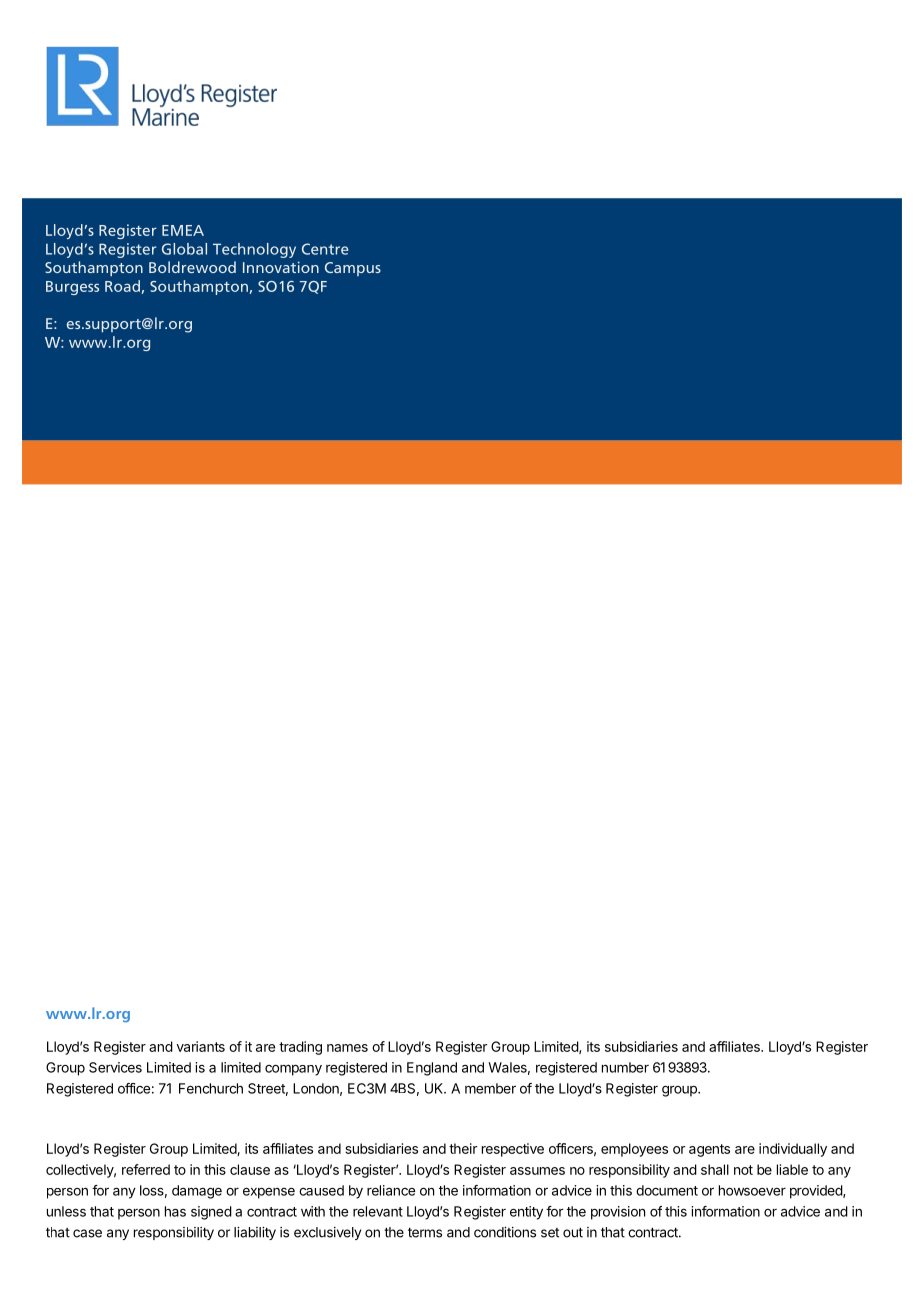 This screenshot has width=924, height=1308. I want to click on terms, so click(425, 1232).
